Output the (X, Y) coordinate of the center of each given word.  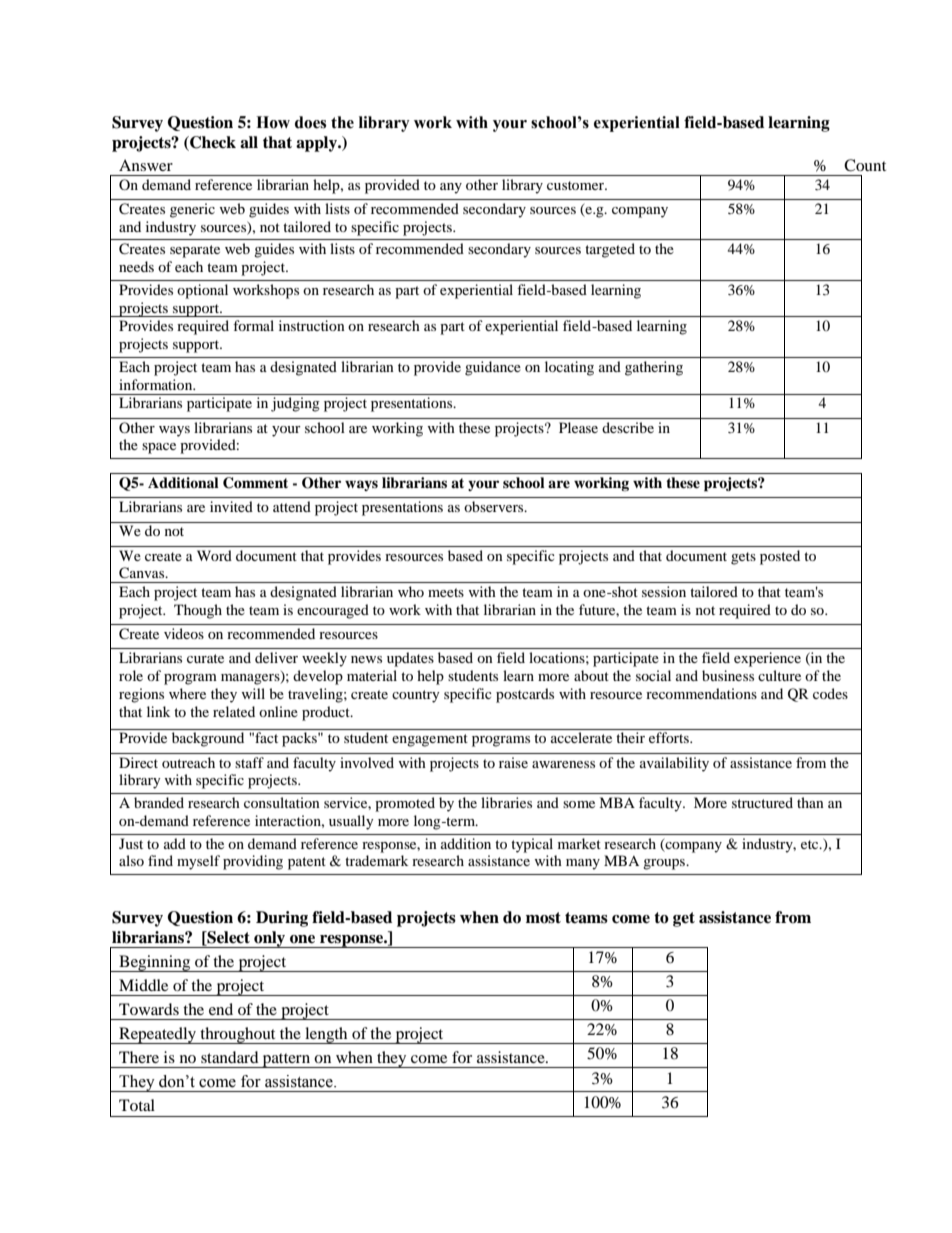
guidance (493, 368)
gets (743, 558)
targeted (610, 250)
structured (762, 802)
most (543, 918)
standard (230, 1057)
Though (198, 611)
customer (576, 185)
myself (198, 862)
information (157, 384)
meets (446, 592)
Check (212, 142)
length (326, 1035)
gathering (654, 368)
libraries (506, 802)
